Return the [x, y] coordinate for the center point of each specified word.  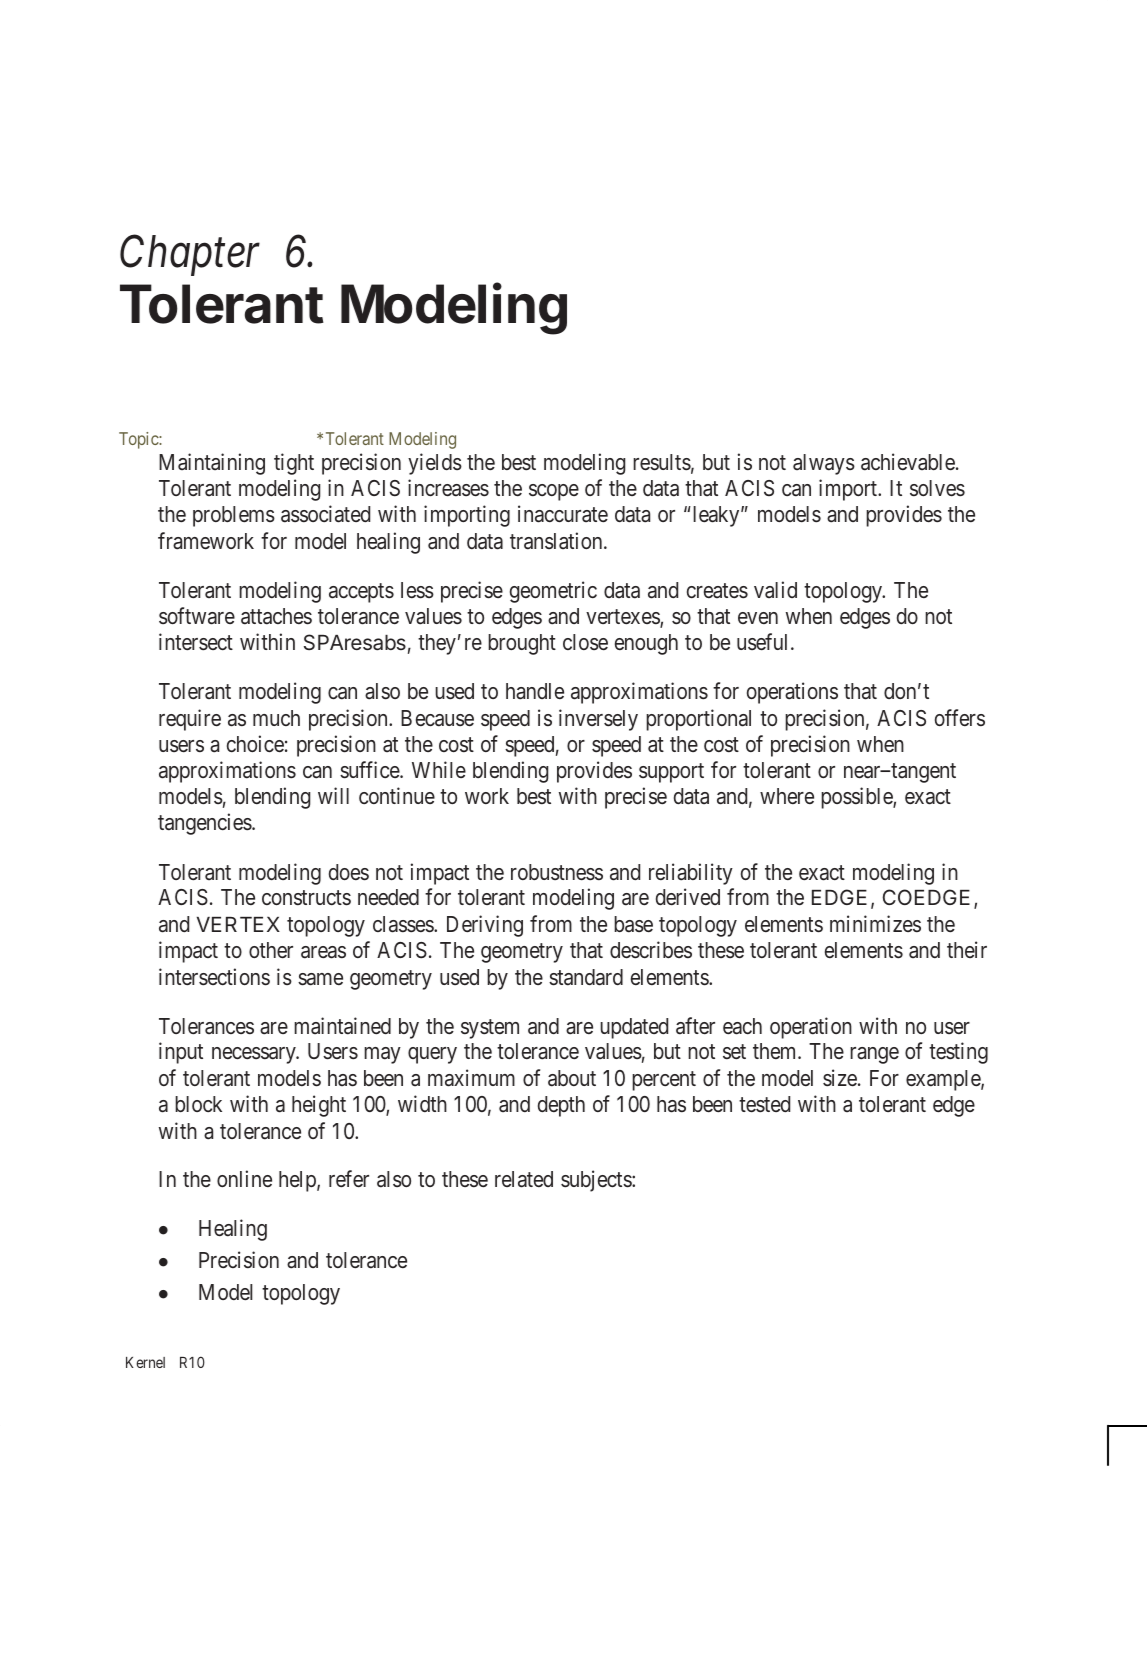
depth [561, 1106]
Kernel [145, 1362]
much [276, 718]
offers [960, 717]
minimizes [875, 923]
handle [535, 691]
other [271, 950]
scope [554, 492]
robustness [557, 872]
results [662, 462]
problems [234, 516]
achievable [908, 462]
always [824, 464]
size [841, 1078]
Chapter [190, 255]
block [198, 1104]
